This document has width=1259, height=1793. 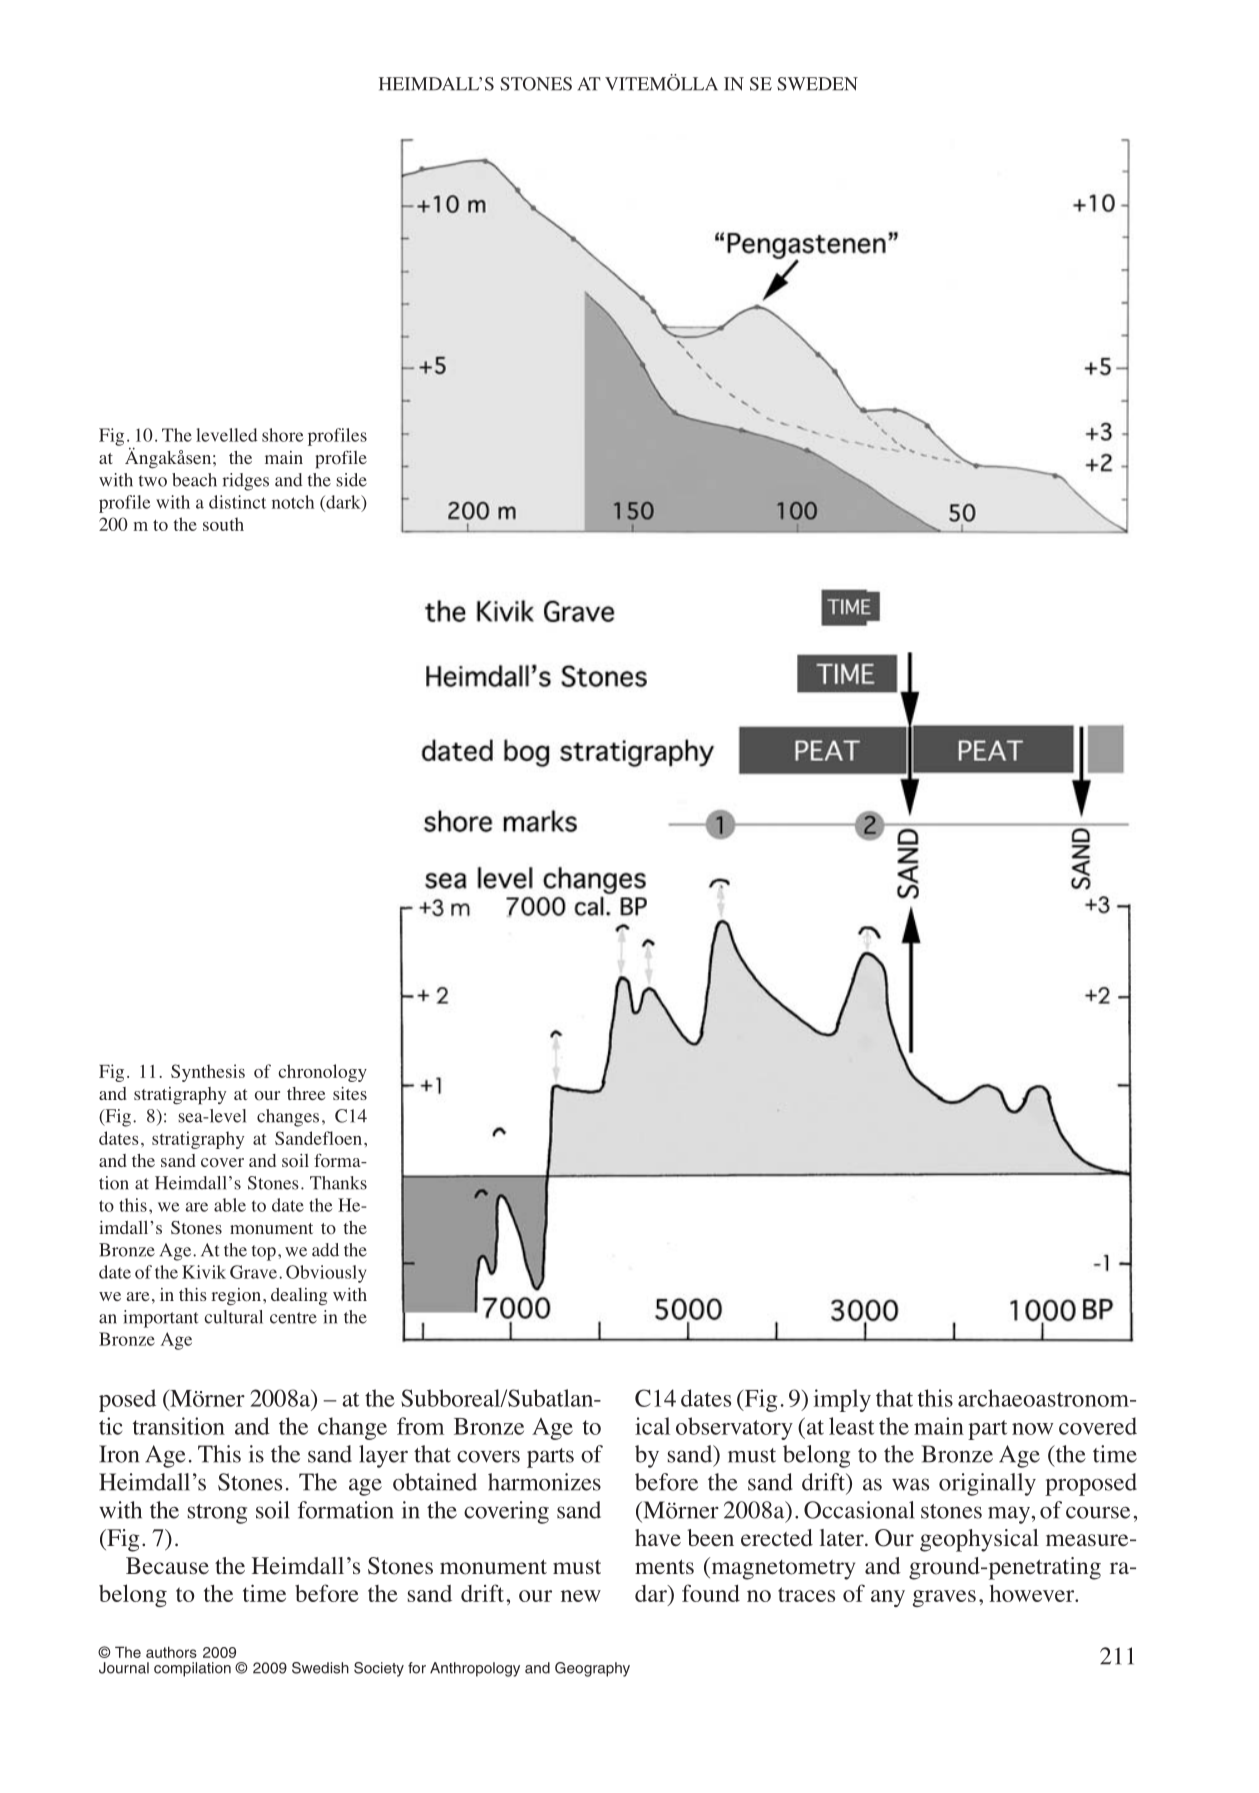 What do you see at coordinates (223, 524) in the document?
I see `south` at bounding box center [223, 524].
